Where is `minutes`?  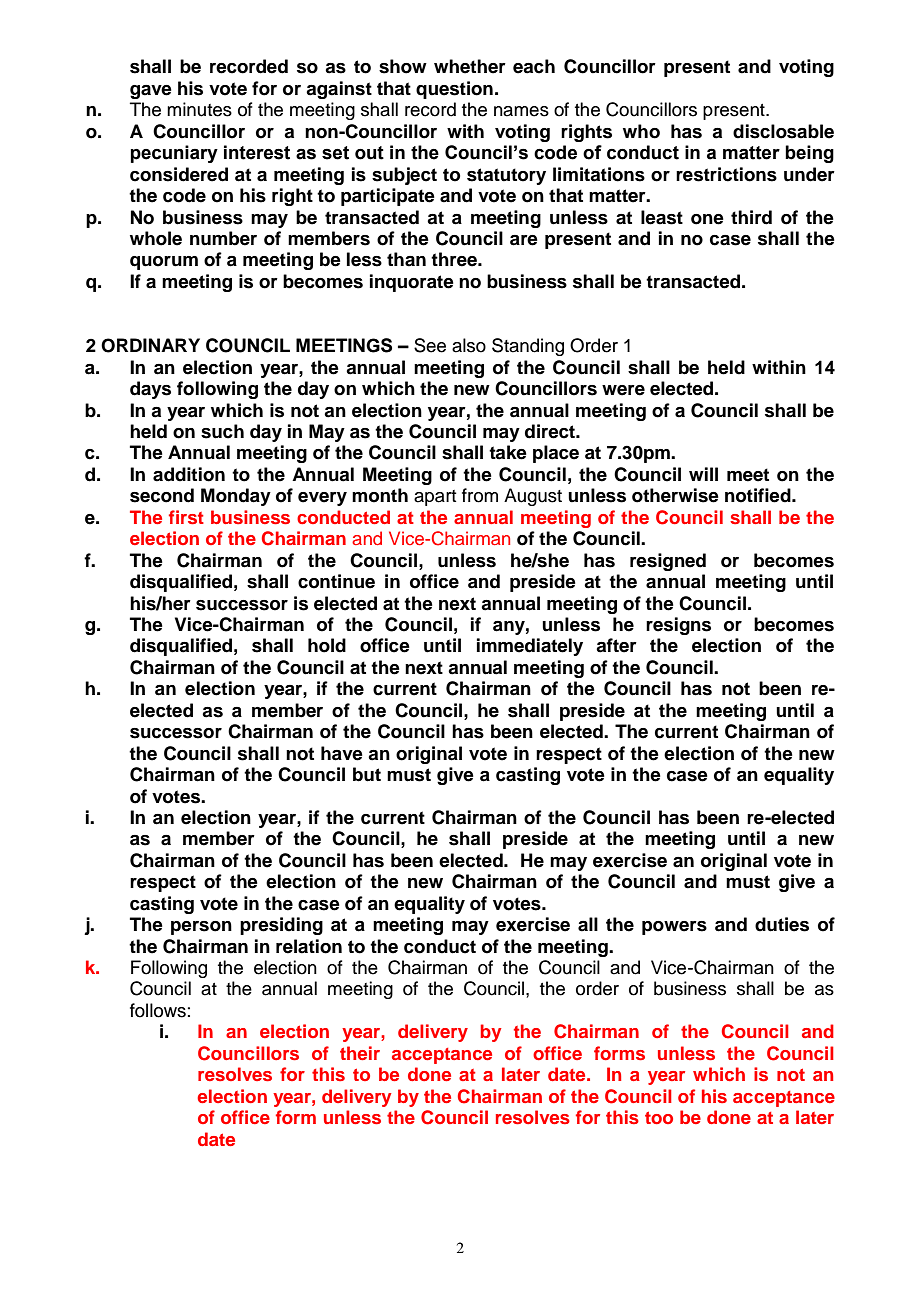 minutes is located at coordinates (199, 109).
